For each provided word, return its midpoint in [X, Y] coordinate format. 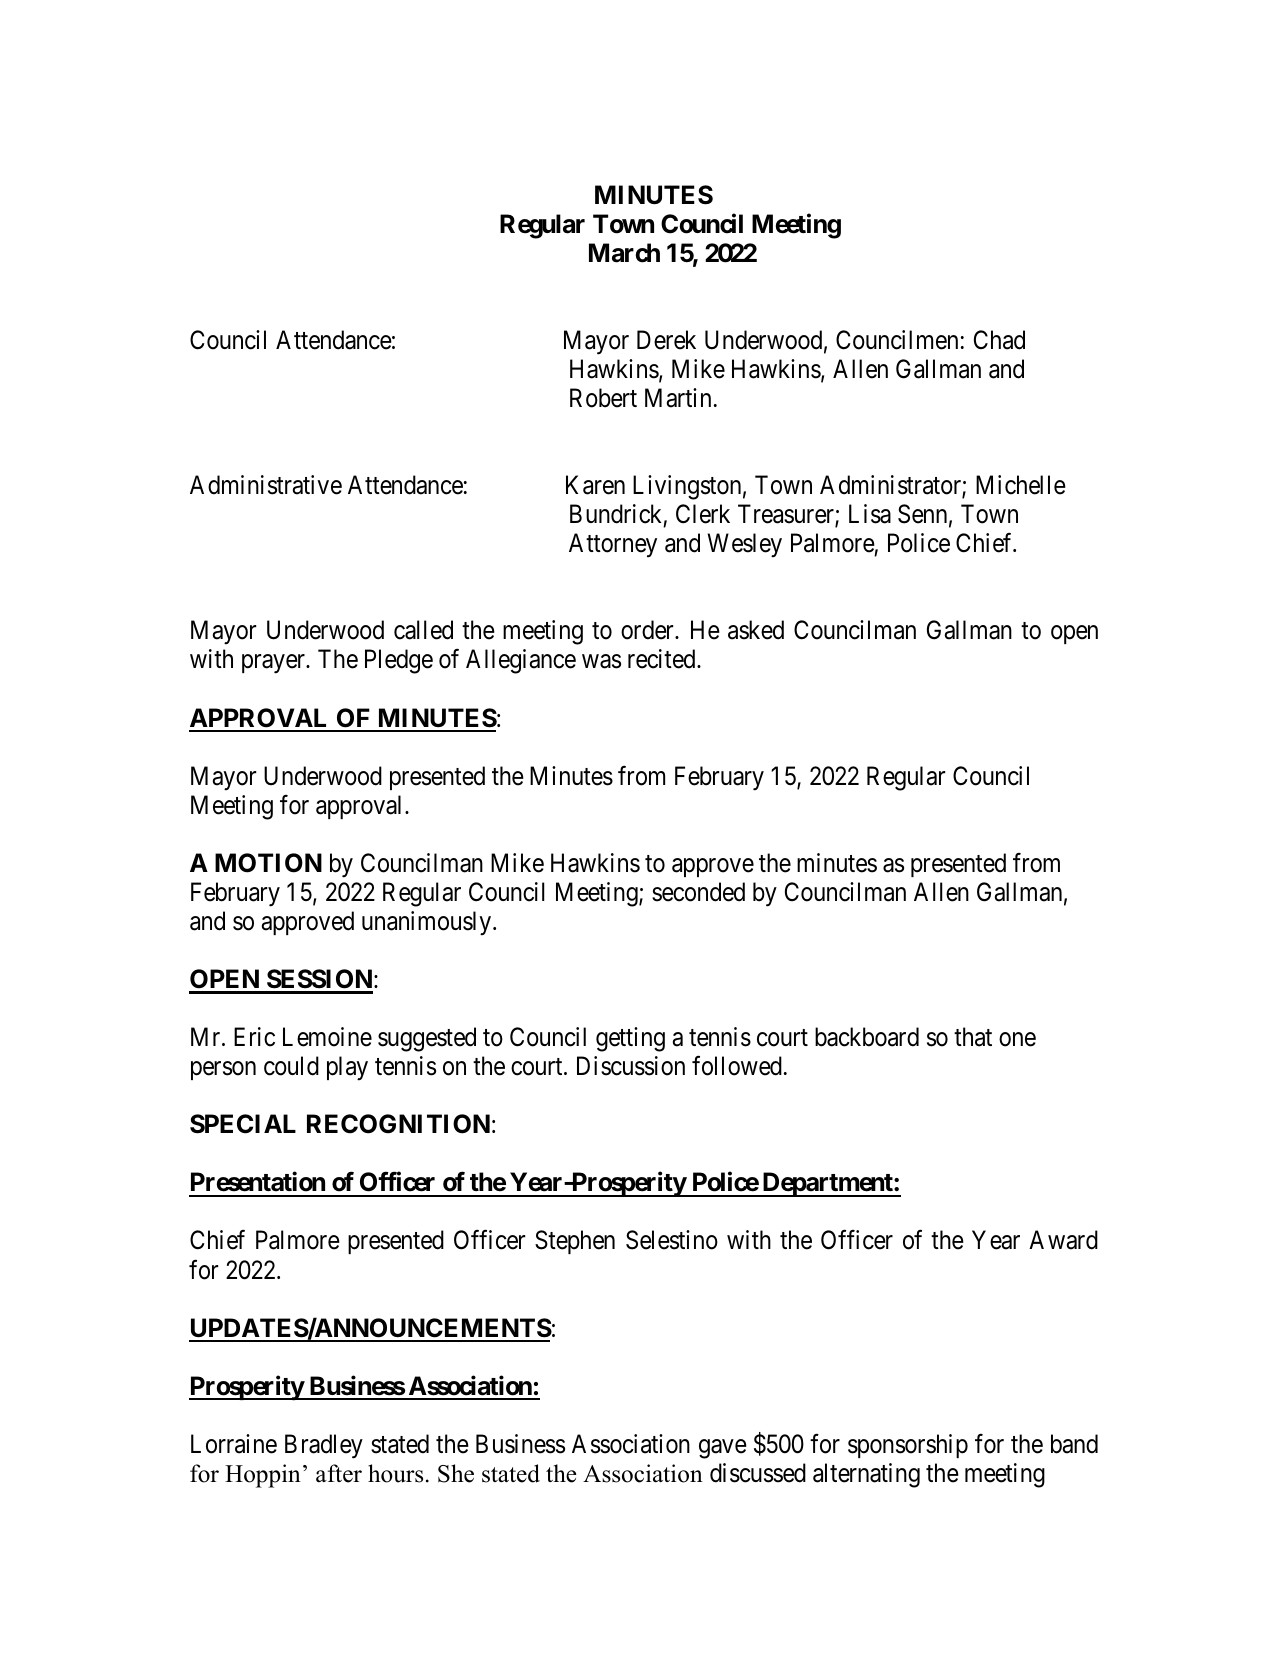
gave [723, 1449]
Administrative [266, 485]
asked [756, 630]
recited [663, 659]
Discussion [631, 1066]
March [624, 253]
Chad [999, 340]
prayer [274, 664]
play [347, 1068]
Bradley [324, 1446]
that [973, 1037]
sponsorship [908, 1446]
